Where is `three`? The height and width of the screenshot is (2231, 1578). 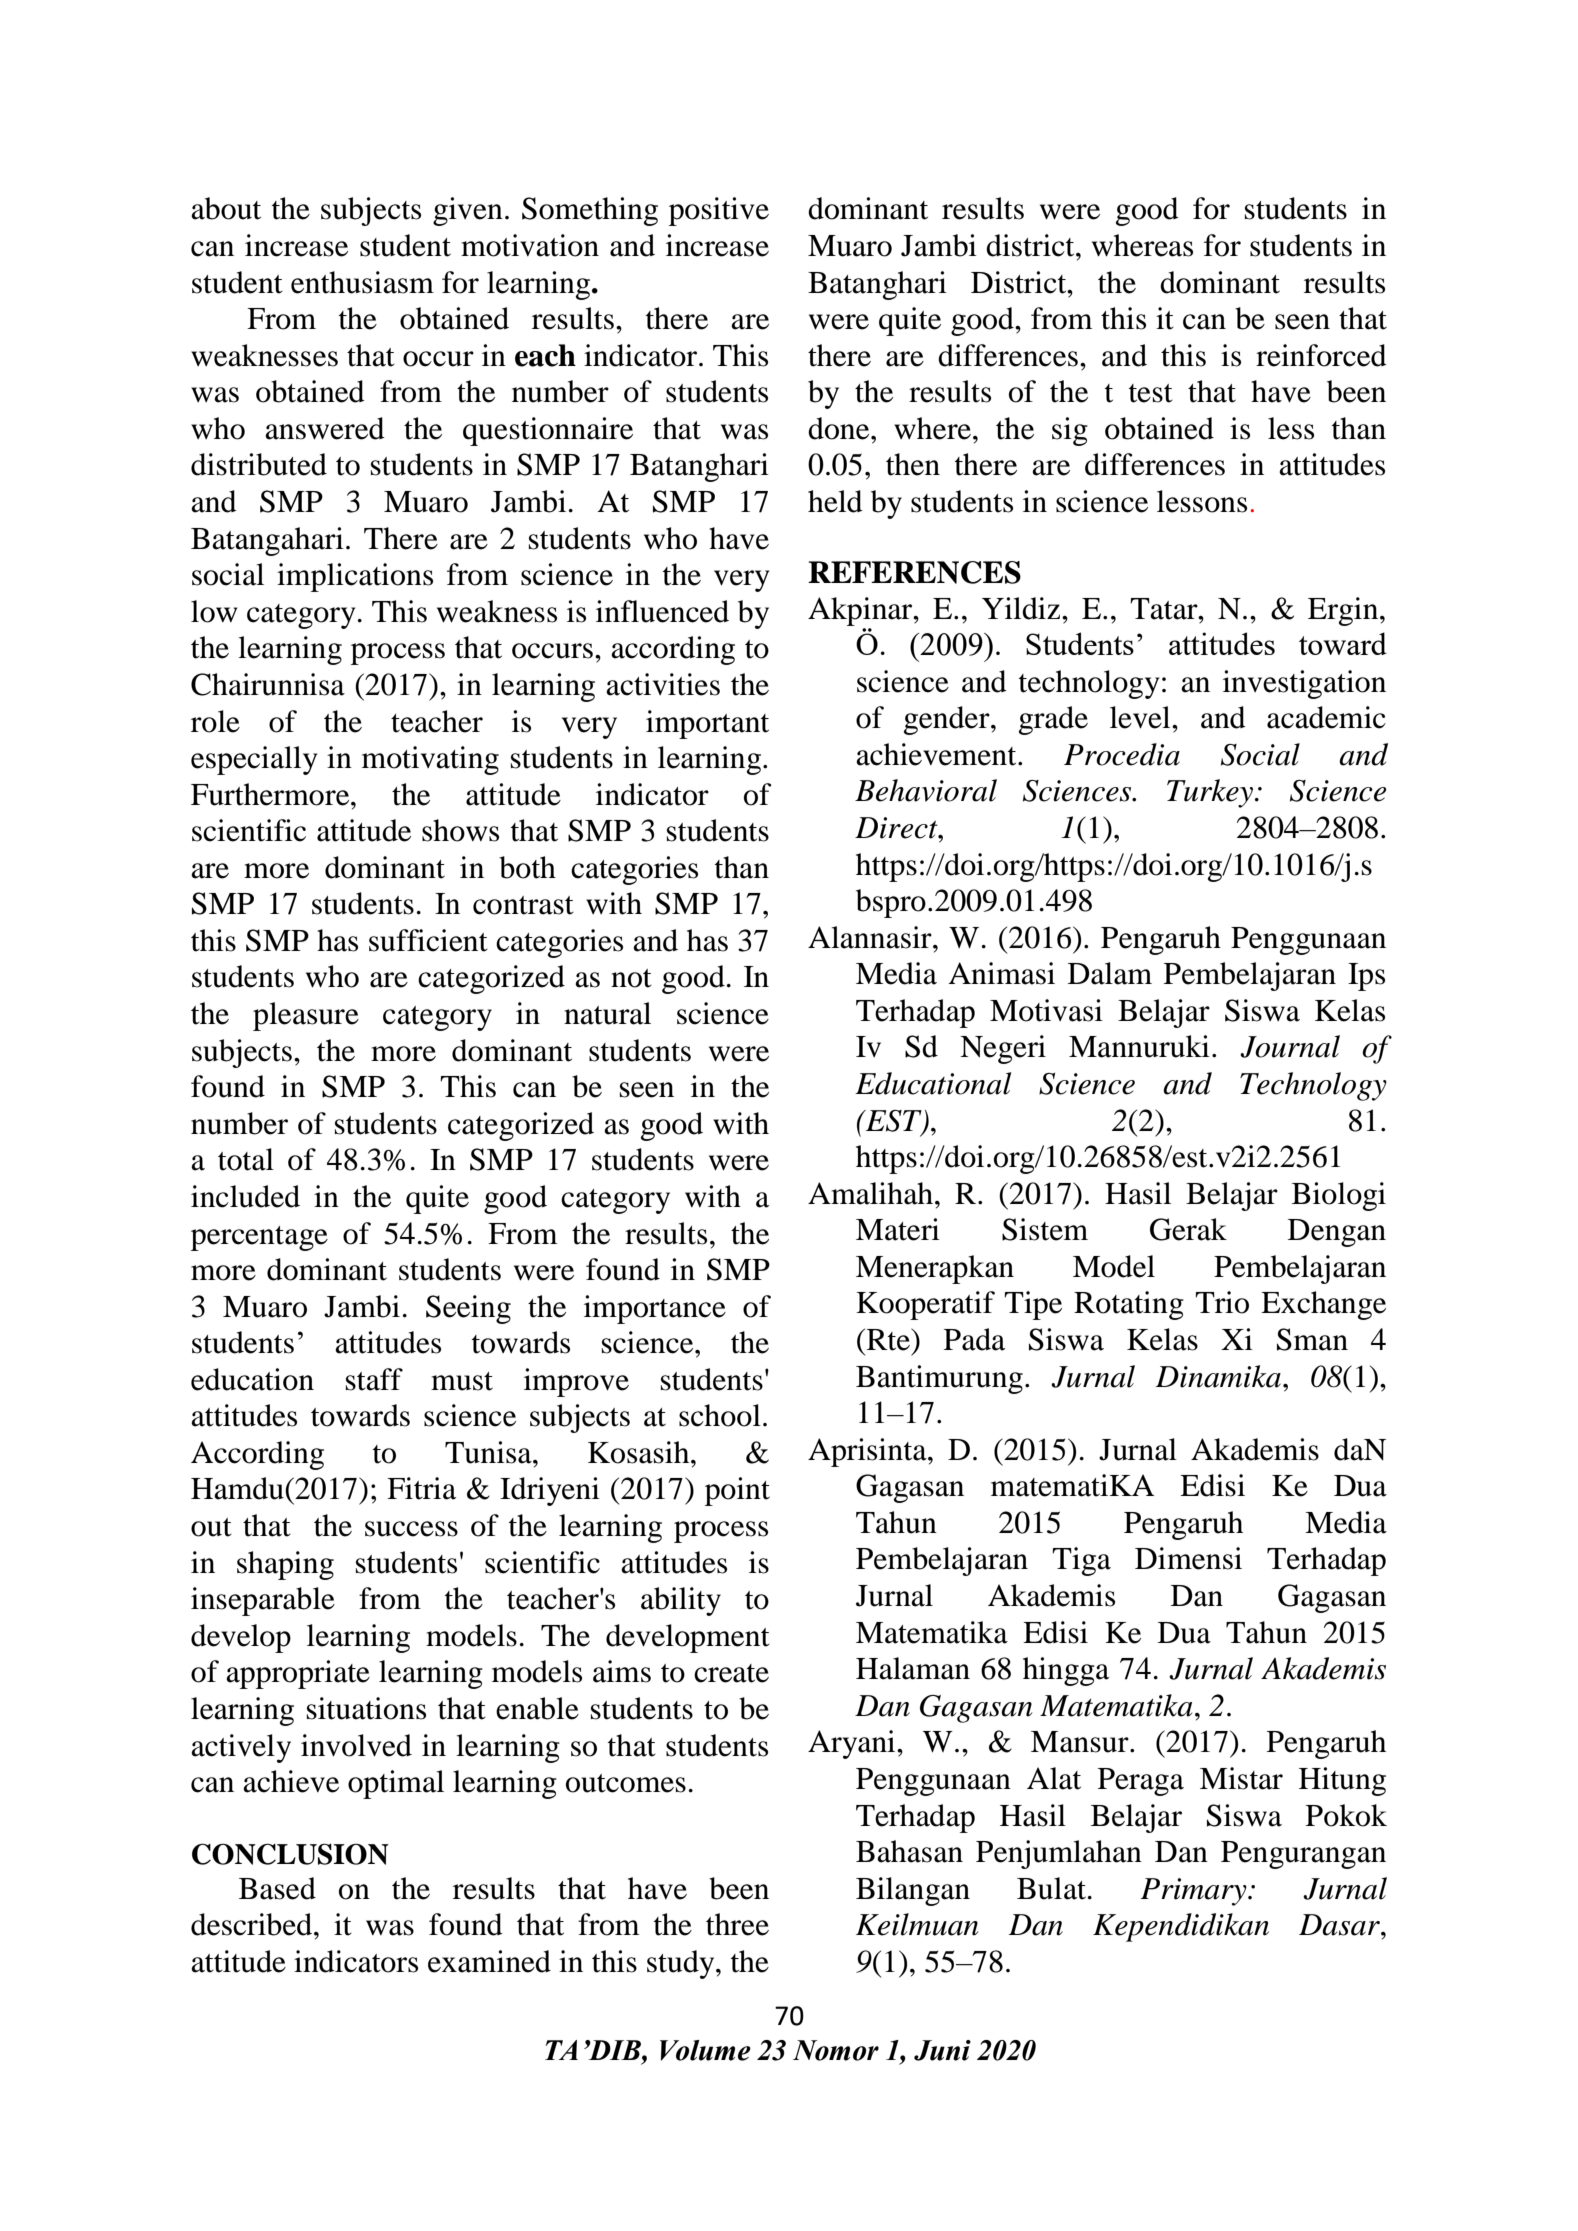 three is located at coordinates (737, 1924).
